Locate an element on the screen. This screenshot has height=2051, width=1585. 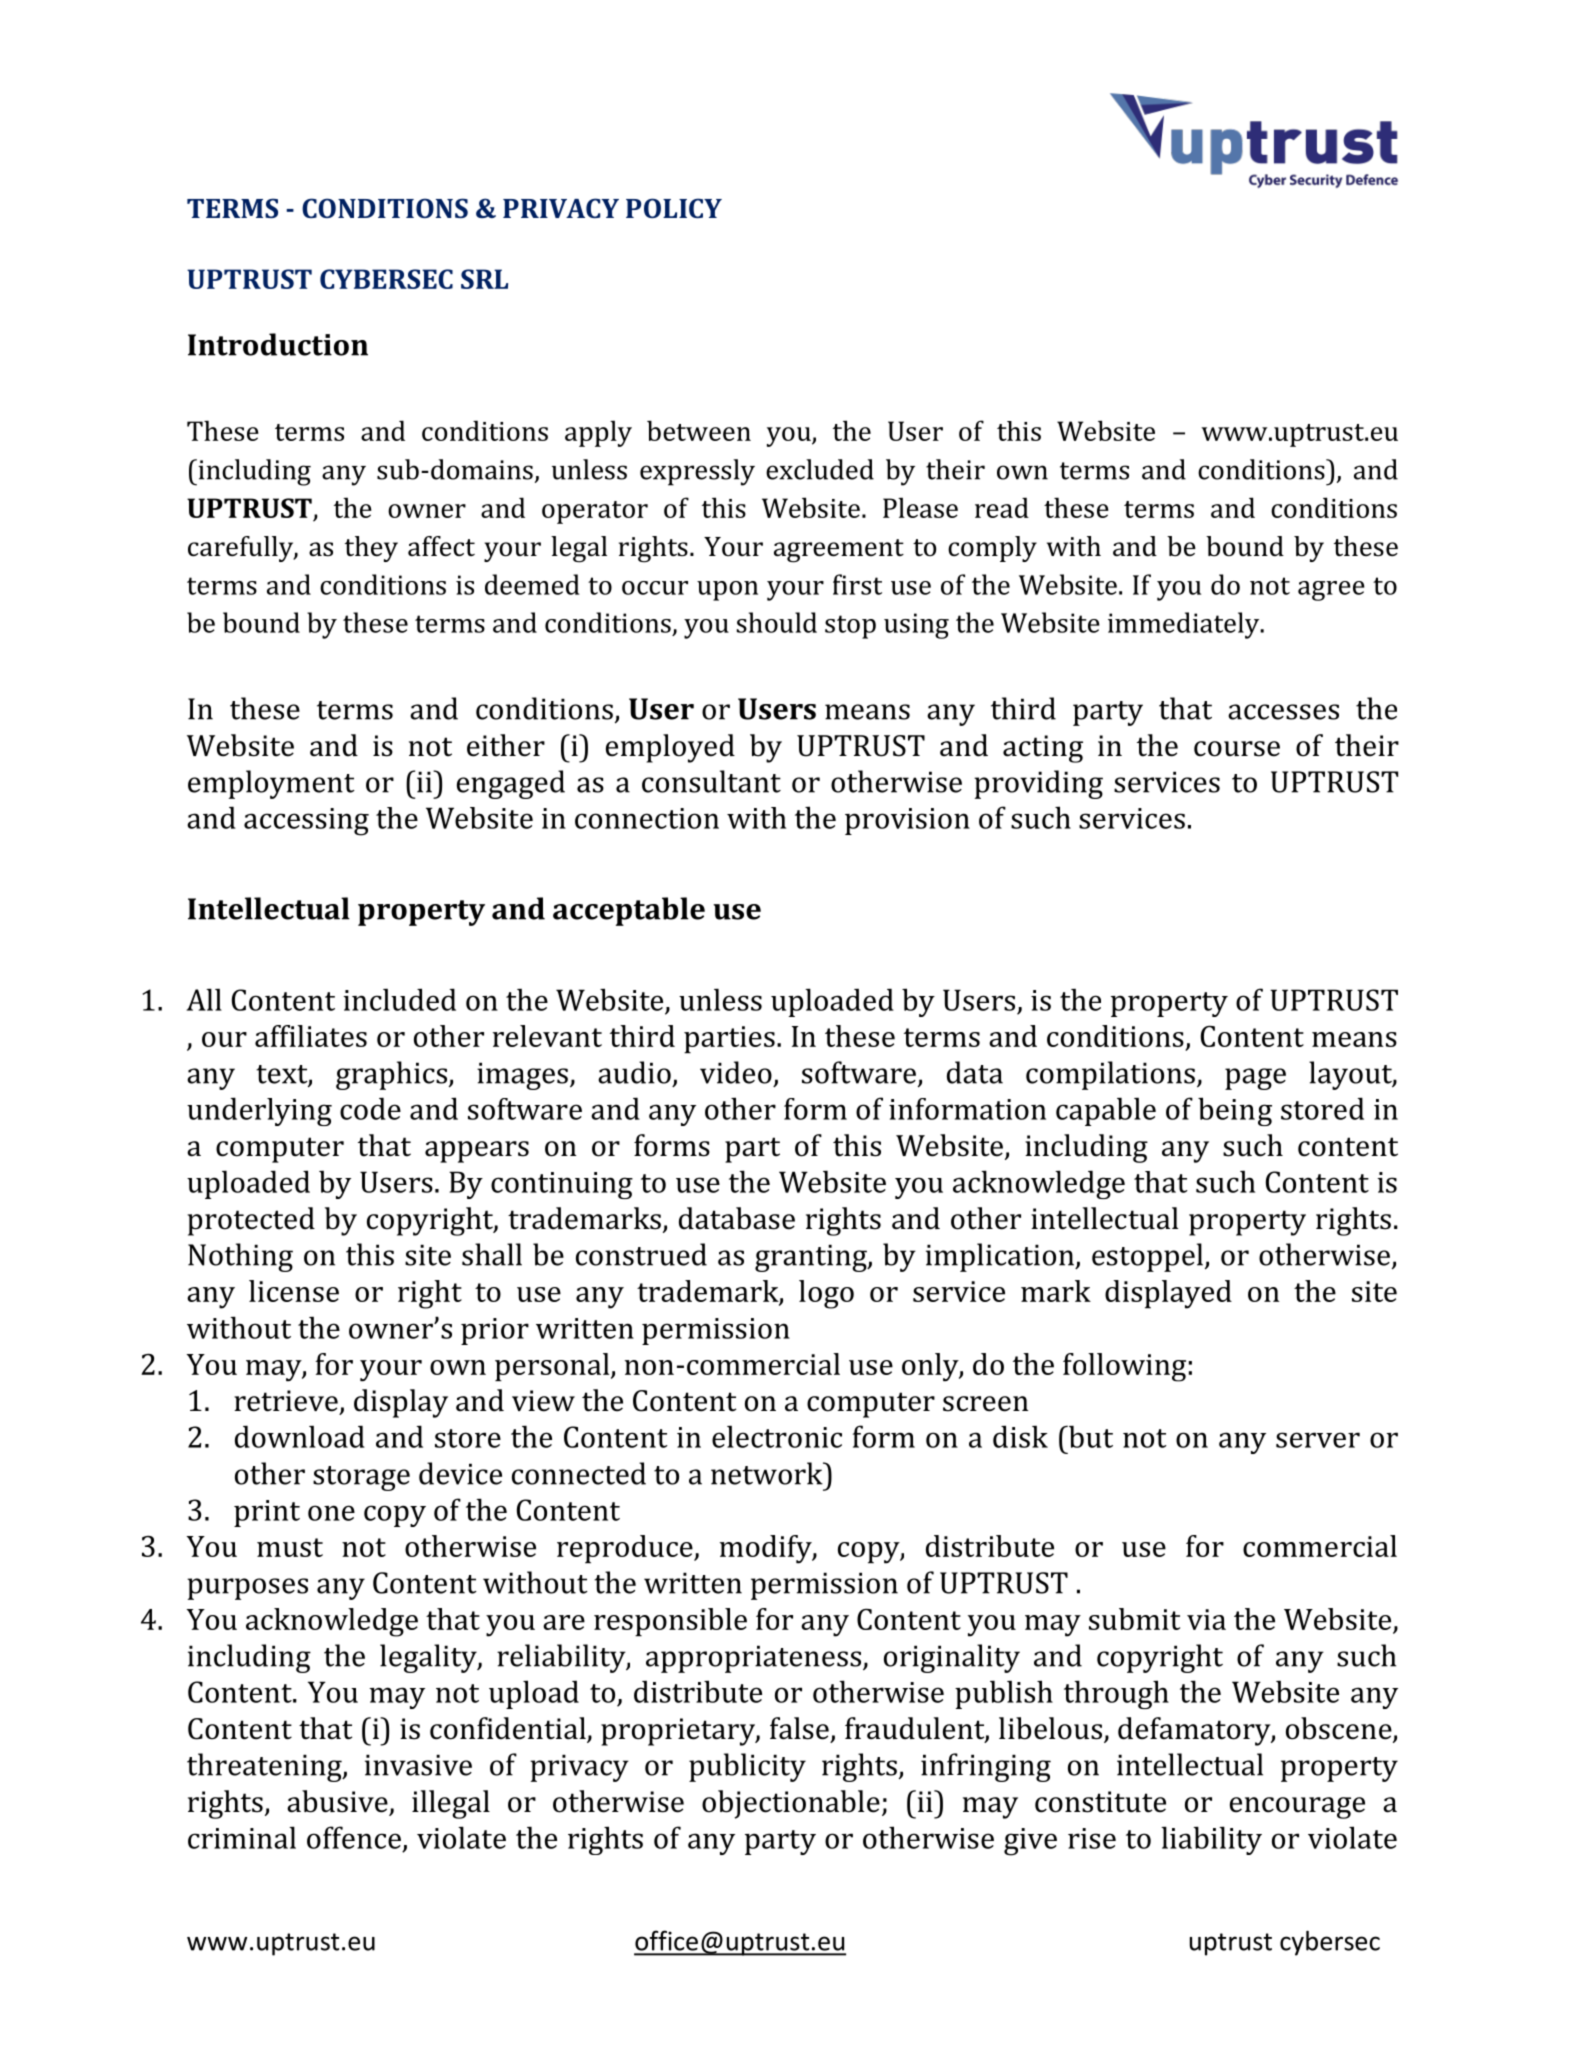
encourage is located at coordinates (1297, 1808).
